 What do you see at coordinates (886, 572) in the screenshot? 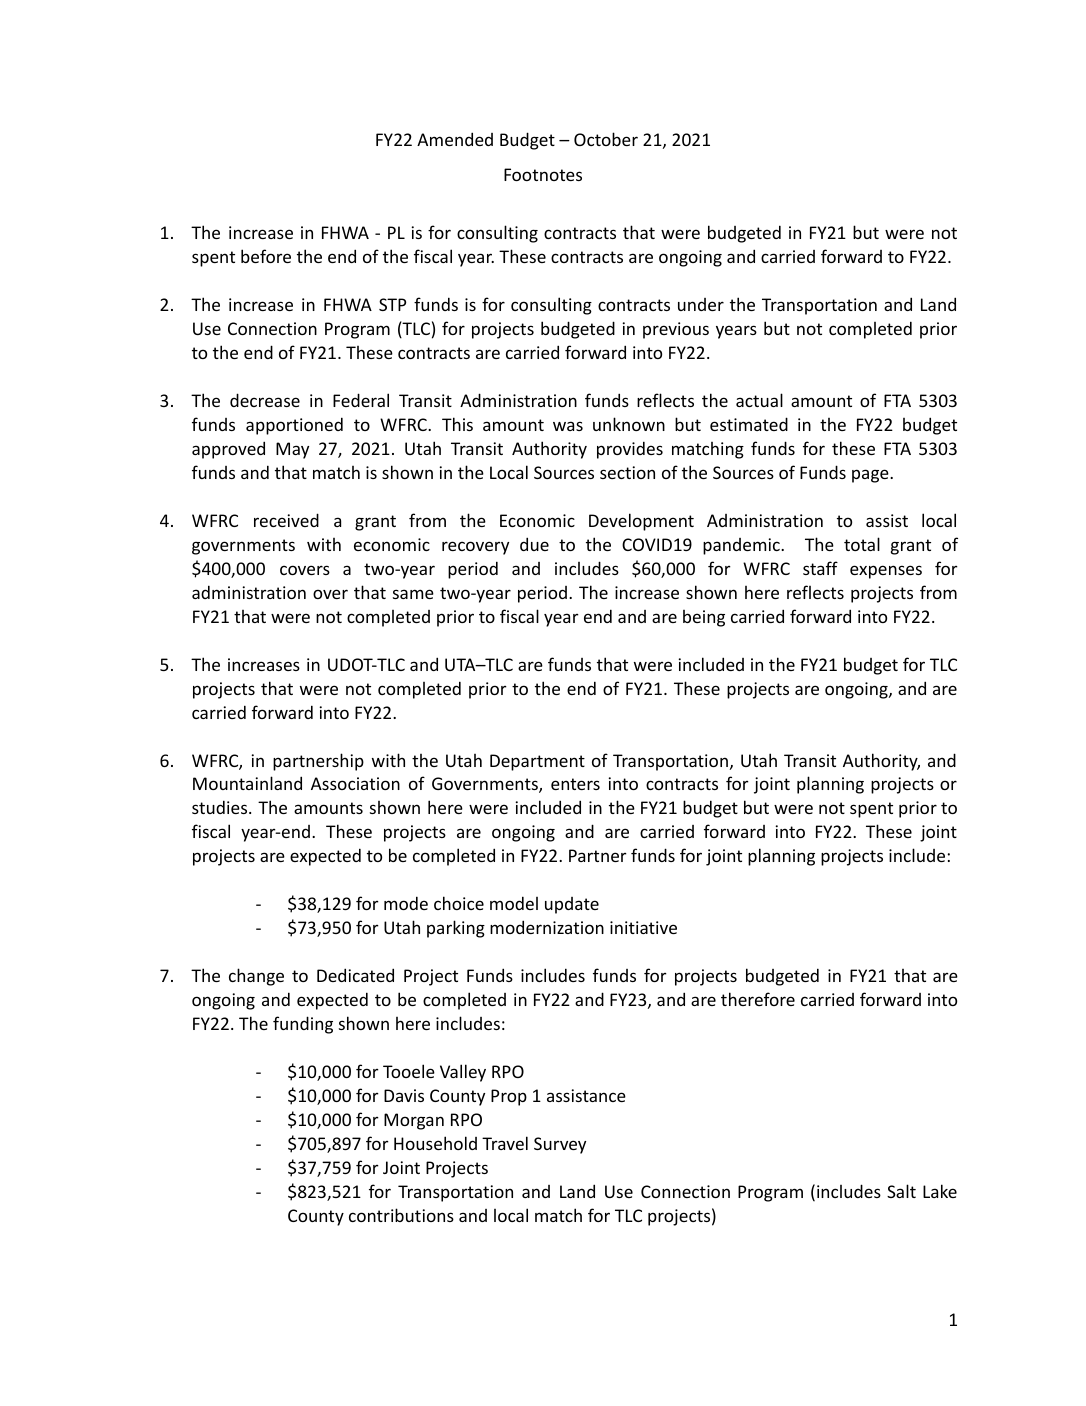
I see `expenses` at bounding box center [886, 572].
